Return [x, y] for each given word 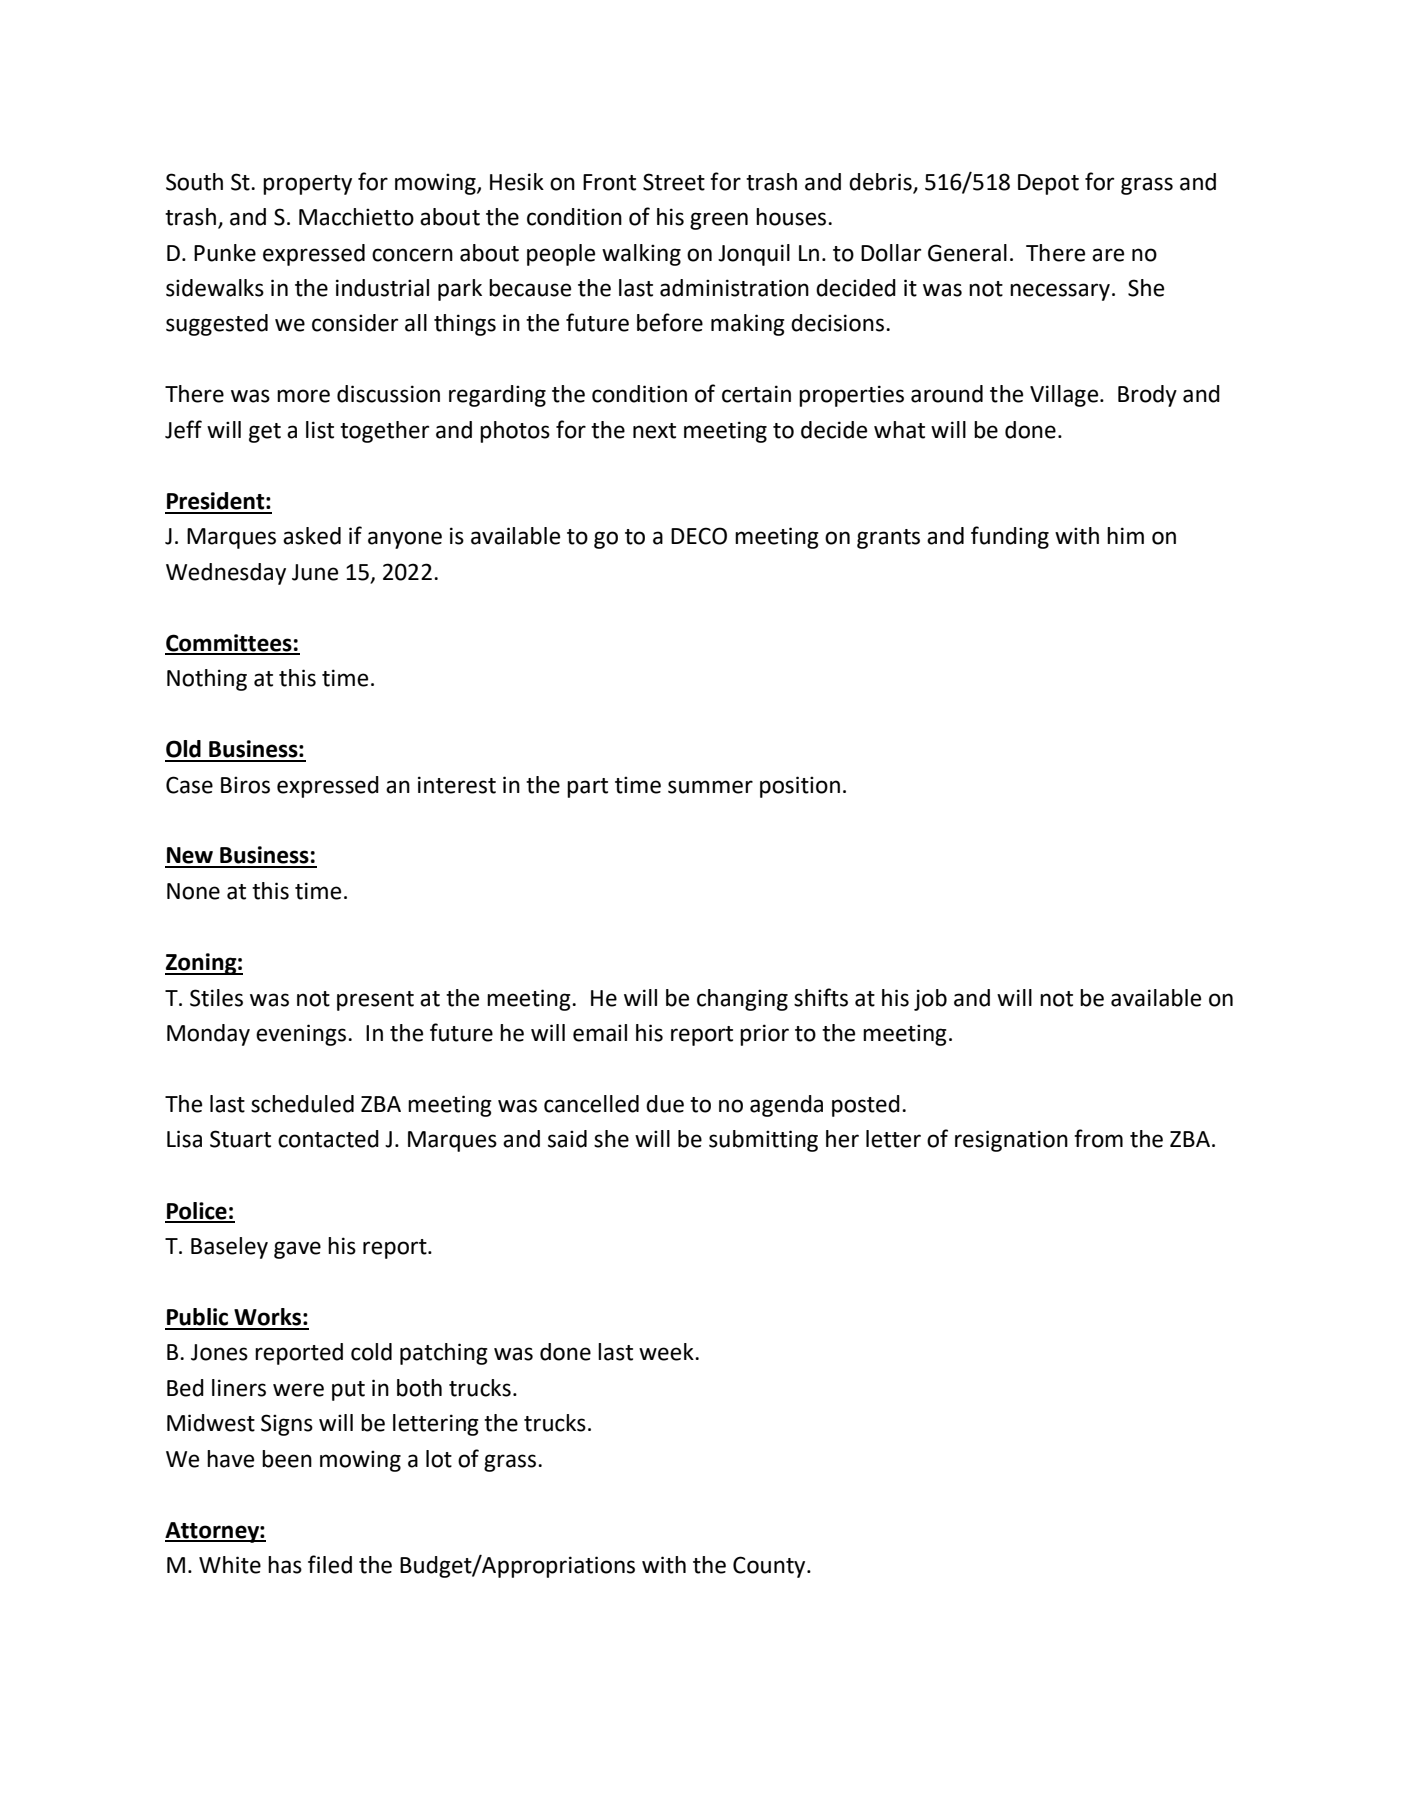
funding [1010, 537]
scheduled [302, 1104]
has [285, 1565]
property [307, 185]
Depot [1048, 184]
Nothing [207, 680]
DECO [699, 536]
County [770, 1567]
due [665, 1104]
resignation [1011, 1141]
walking [641, 255]
